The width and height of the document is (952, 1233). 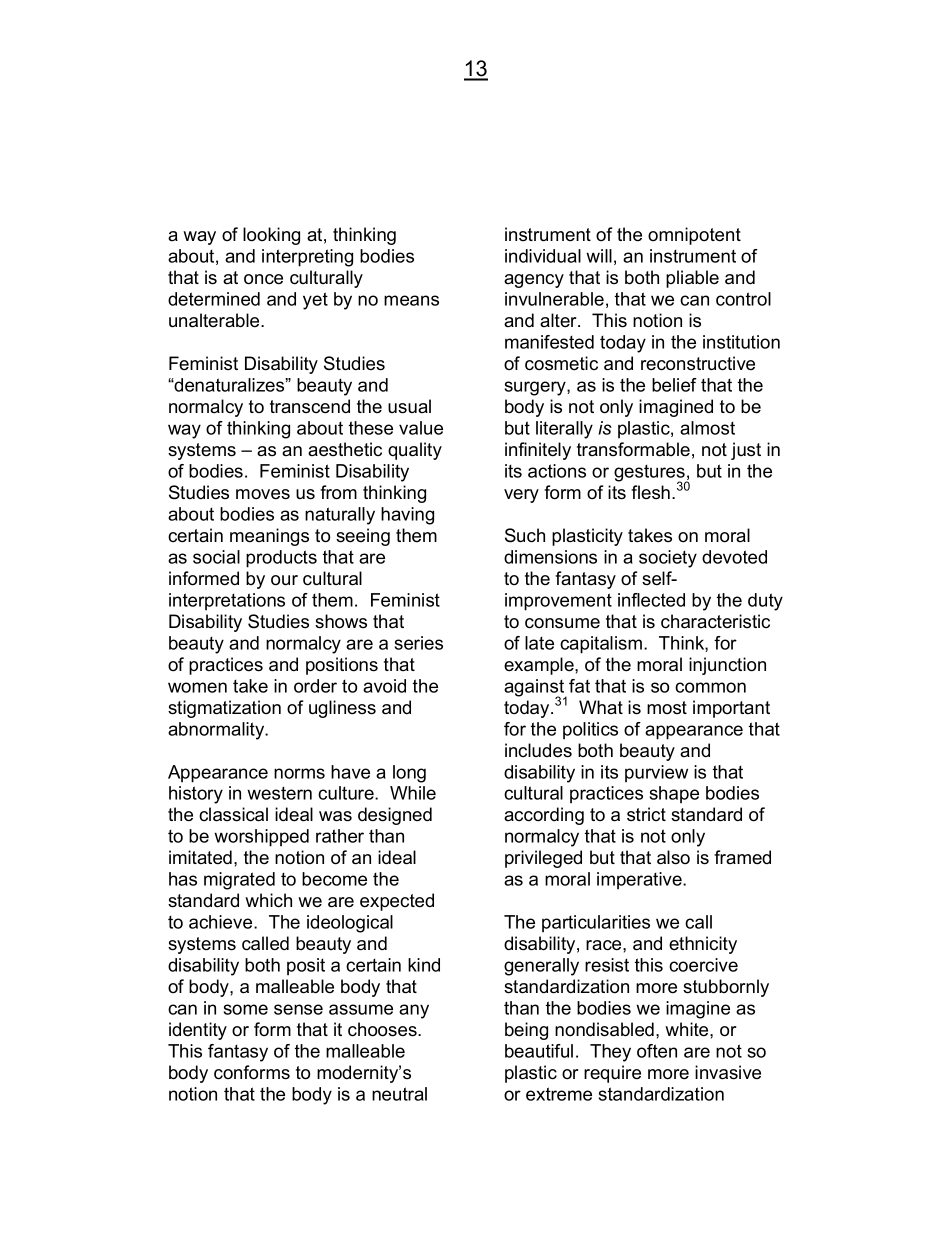 I want to click on once, so click(x=263, y=279).
